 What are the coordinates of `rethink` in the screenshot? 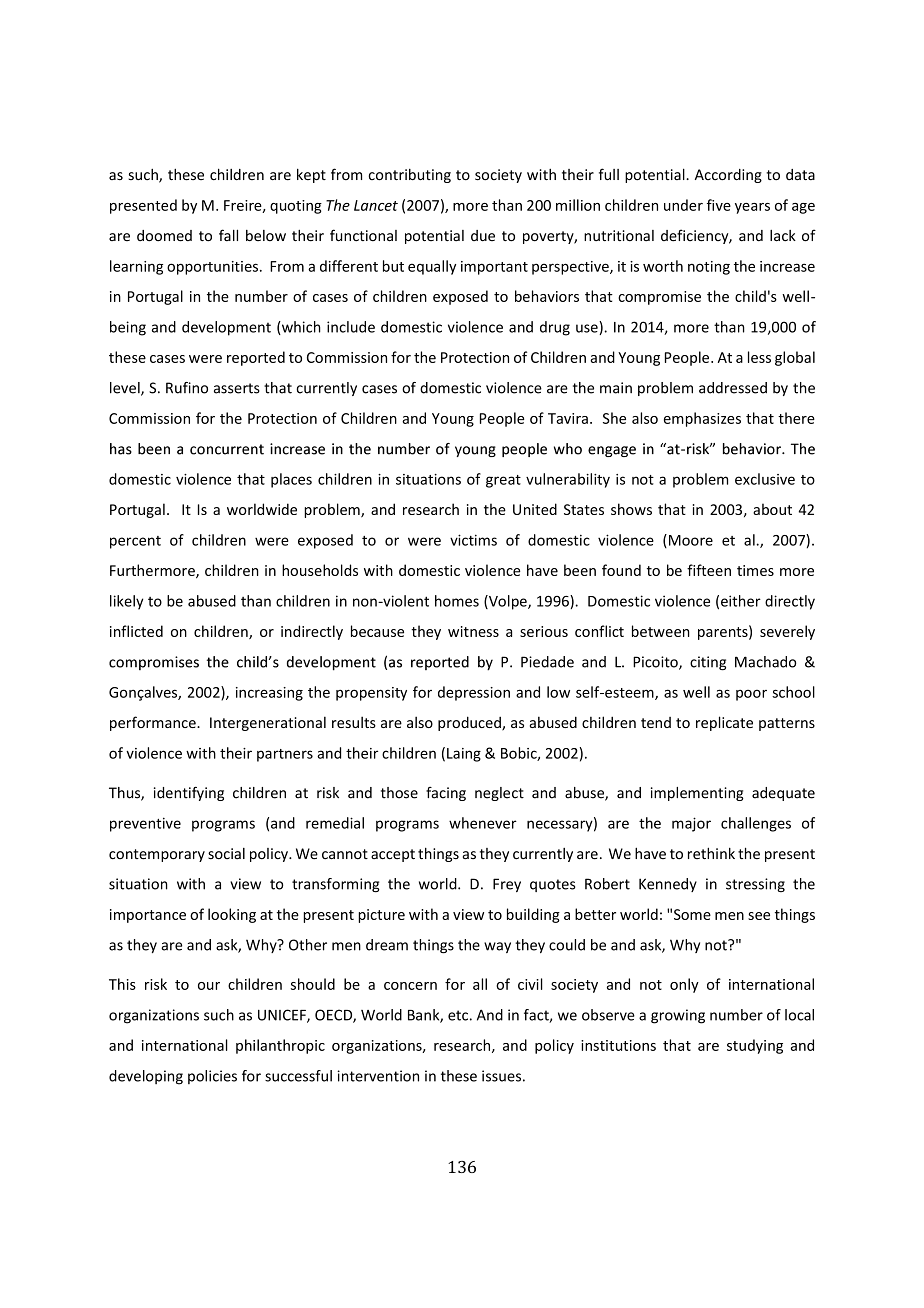 It's located at (711, 853).
